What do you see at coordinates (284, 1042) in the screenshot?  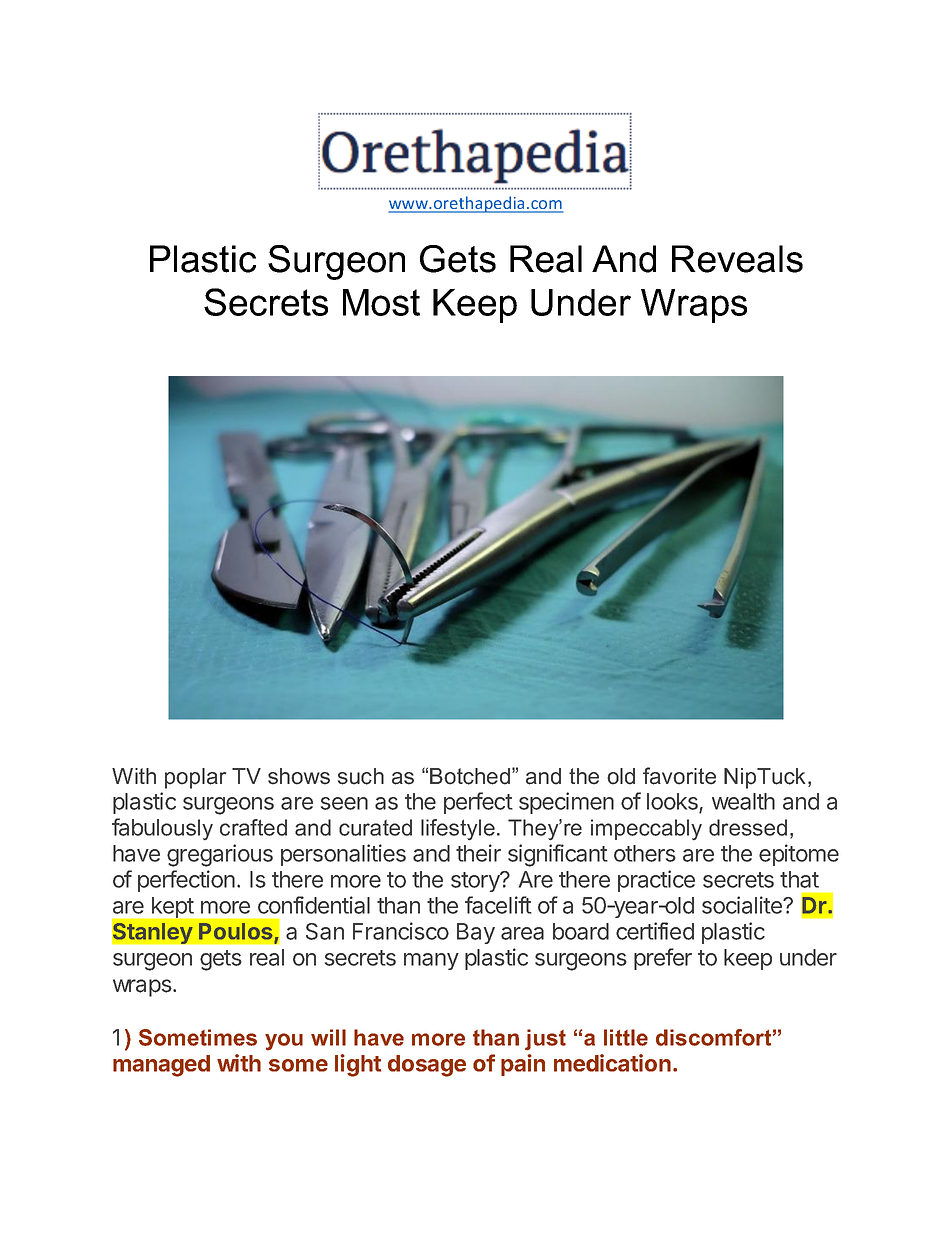 I see `you` at bounding box center [284, 1042].
